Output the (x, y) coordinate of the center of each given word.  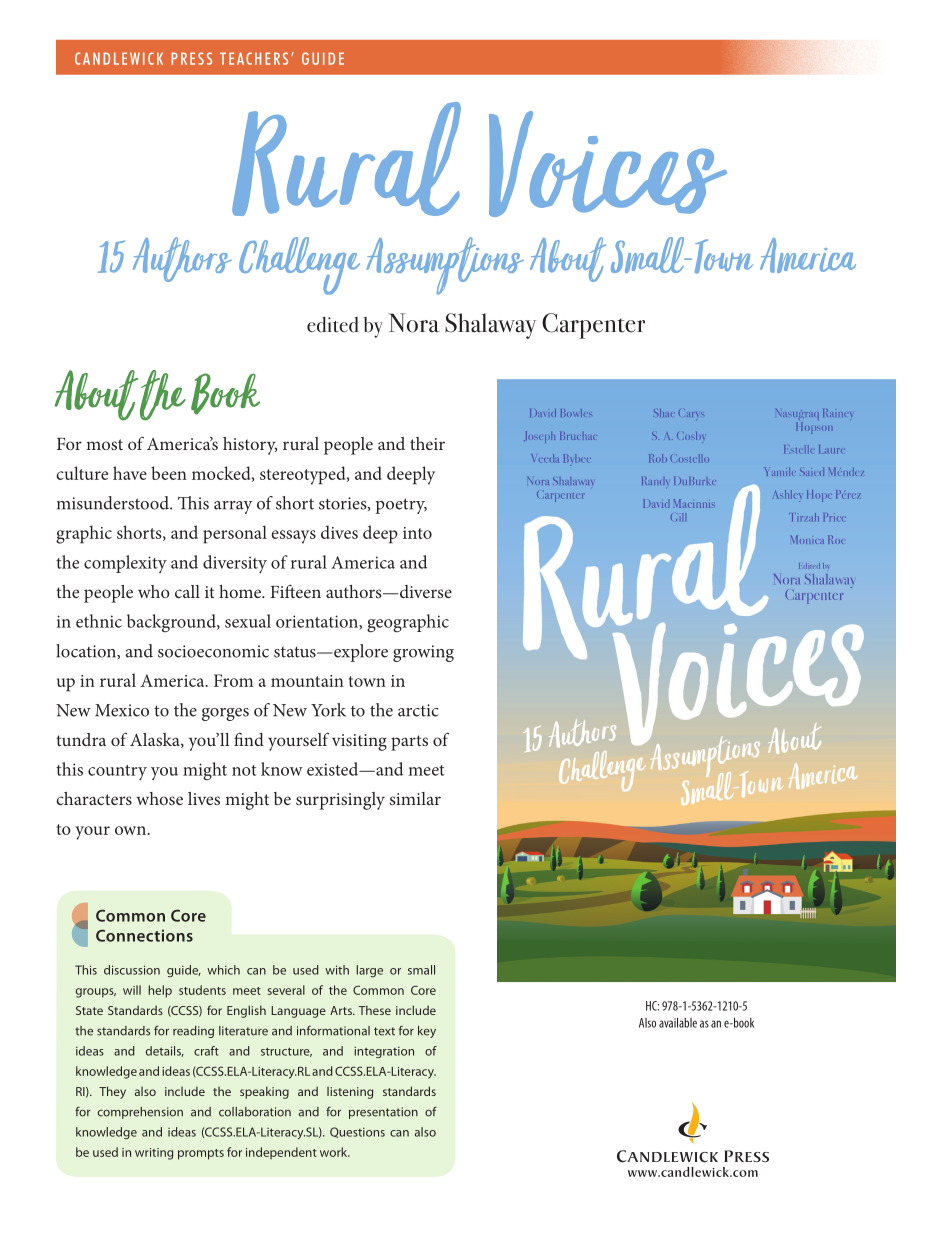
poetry (401, 506)
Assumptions (445, 266)
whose (159, 798)
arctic (418, 710)
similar (415, 798)
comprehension (140, 1113)
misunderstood (114, 503)
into (417, 533)
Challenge (299, 266)
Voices (608, 164)
